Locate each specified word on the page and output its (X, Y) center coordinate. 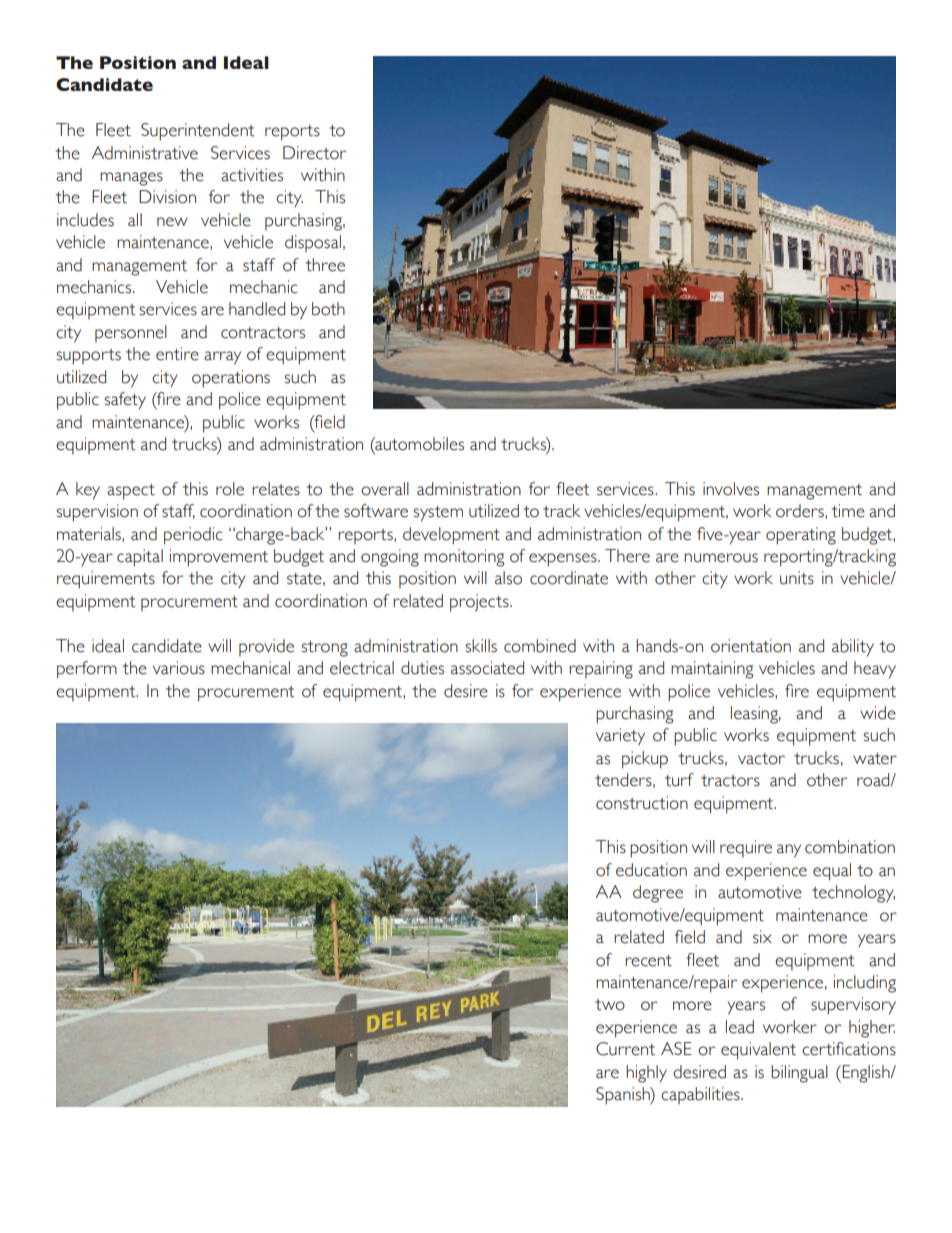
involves (731, 489)
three (325, 265)
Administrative (145, 153)
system (438, 514)
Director (314, 153)
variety (620, 737)
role (230, 489)
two (610, 1005)
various (179, 668)
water (875, 759)
